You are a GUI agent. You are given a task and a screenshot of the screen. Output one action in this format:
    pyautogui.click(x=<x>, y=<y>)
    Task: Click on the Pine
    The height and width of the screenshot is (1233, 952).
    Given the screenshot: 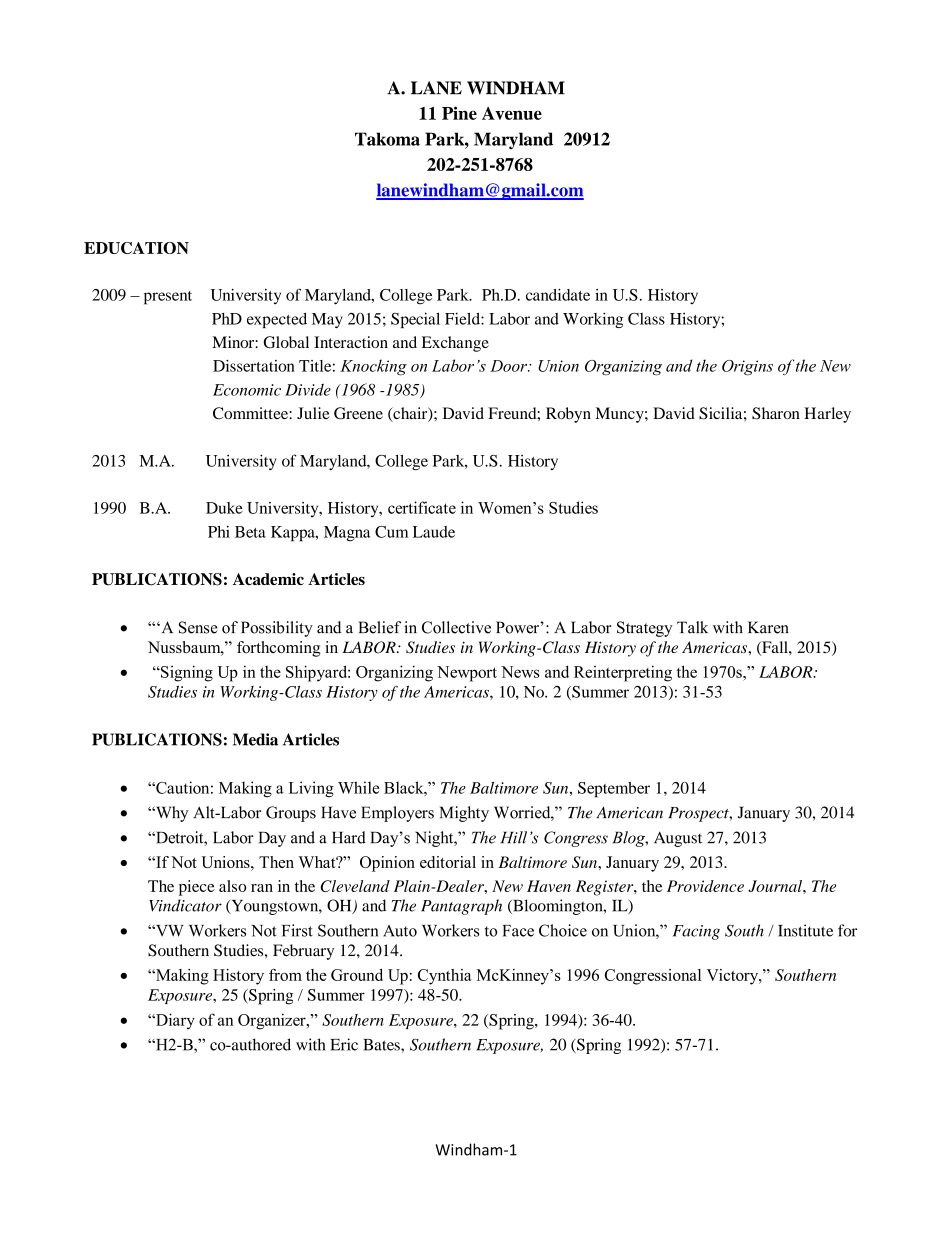 What is the action you would take?
    pyautogui.click(x=459, y=113)
